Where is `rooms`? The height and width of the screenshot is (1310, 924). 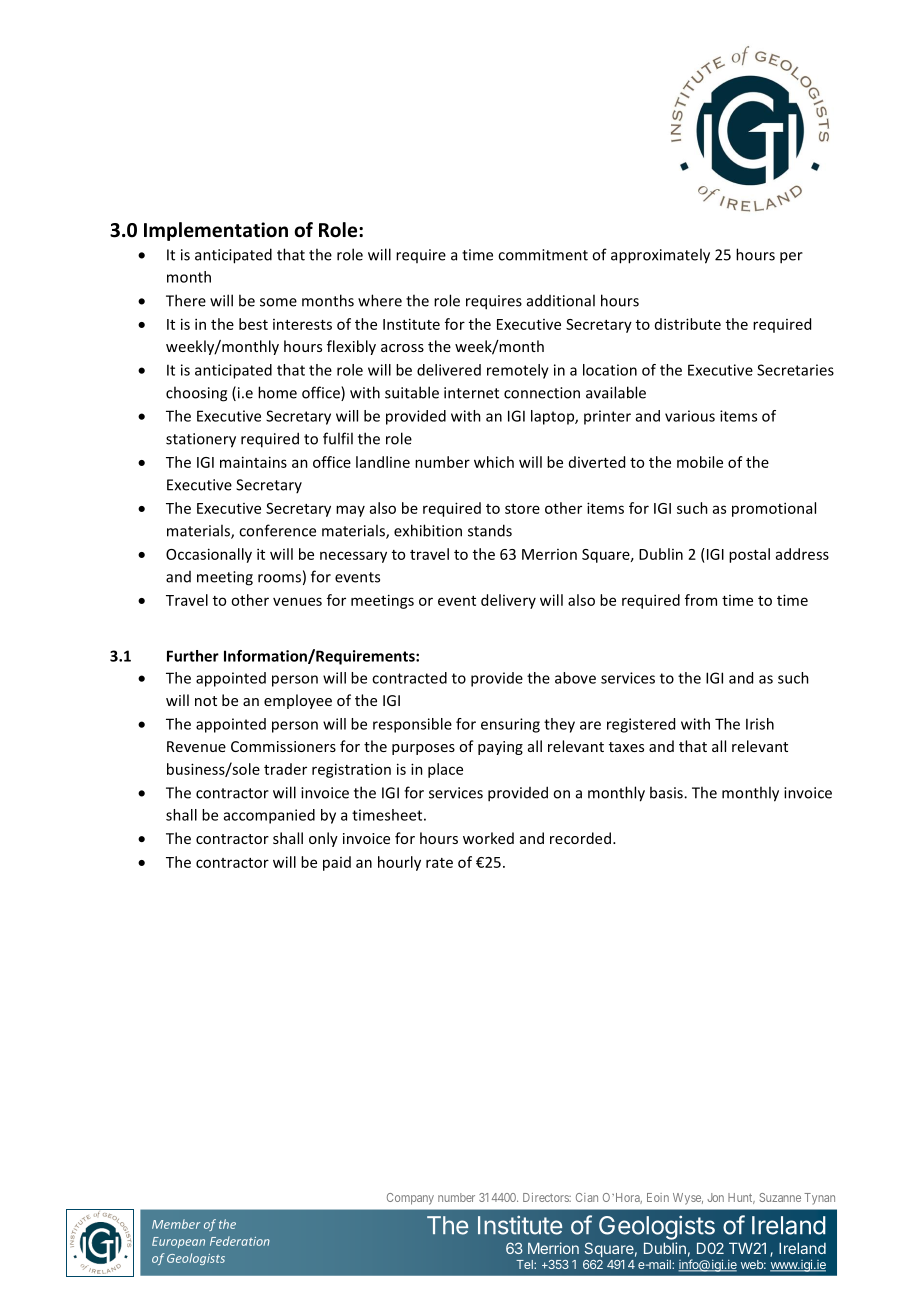 rooms is located at coordinates (279, 578).
